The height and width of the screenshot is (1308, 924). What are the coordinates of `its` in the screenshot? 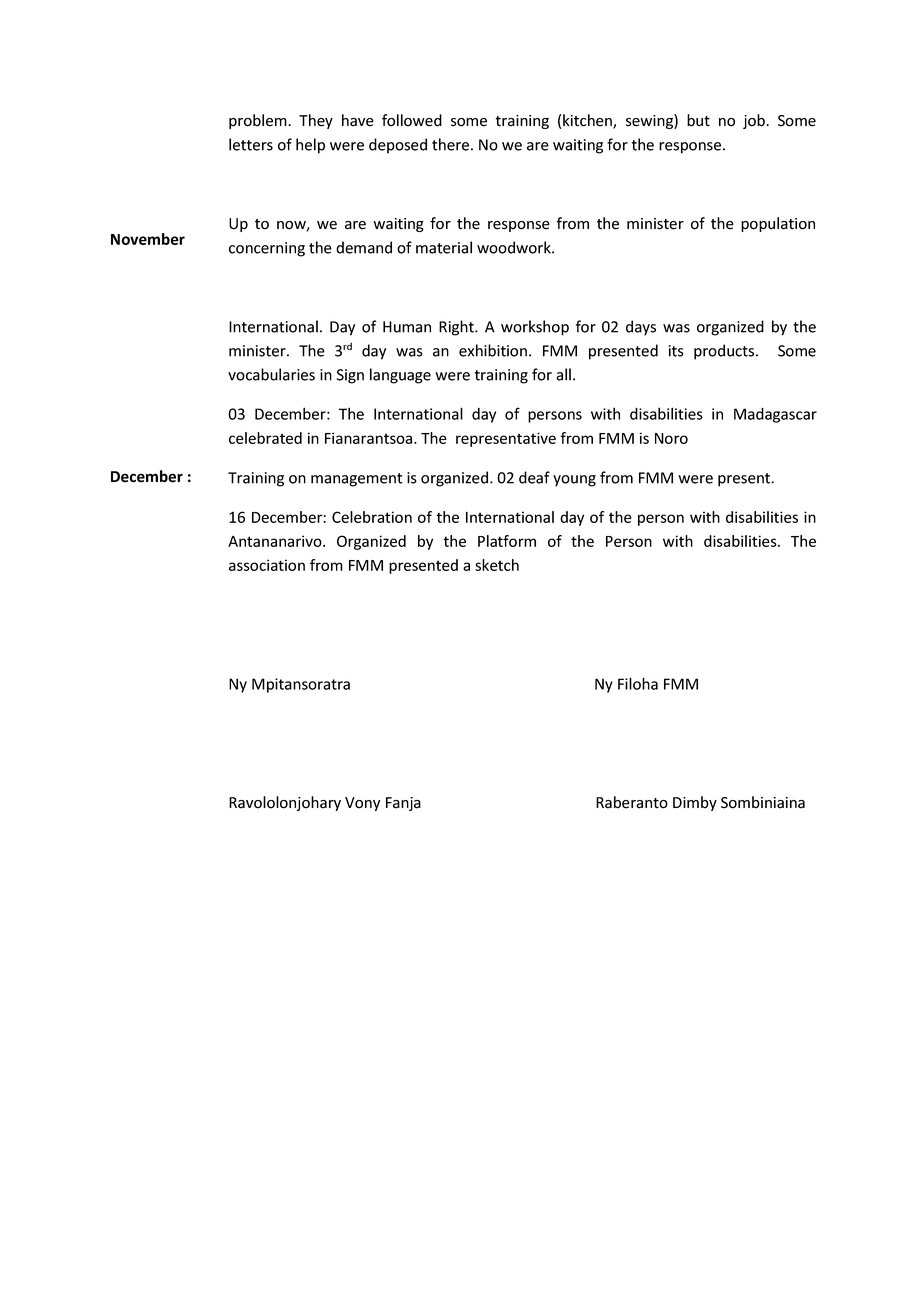 It's located at (676, 351).
